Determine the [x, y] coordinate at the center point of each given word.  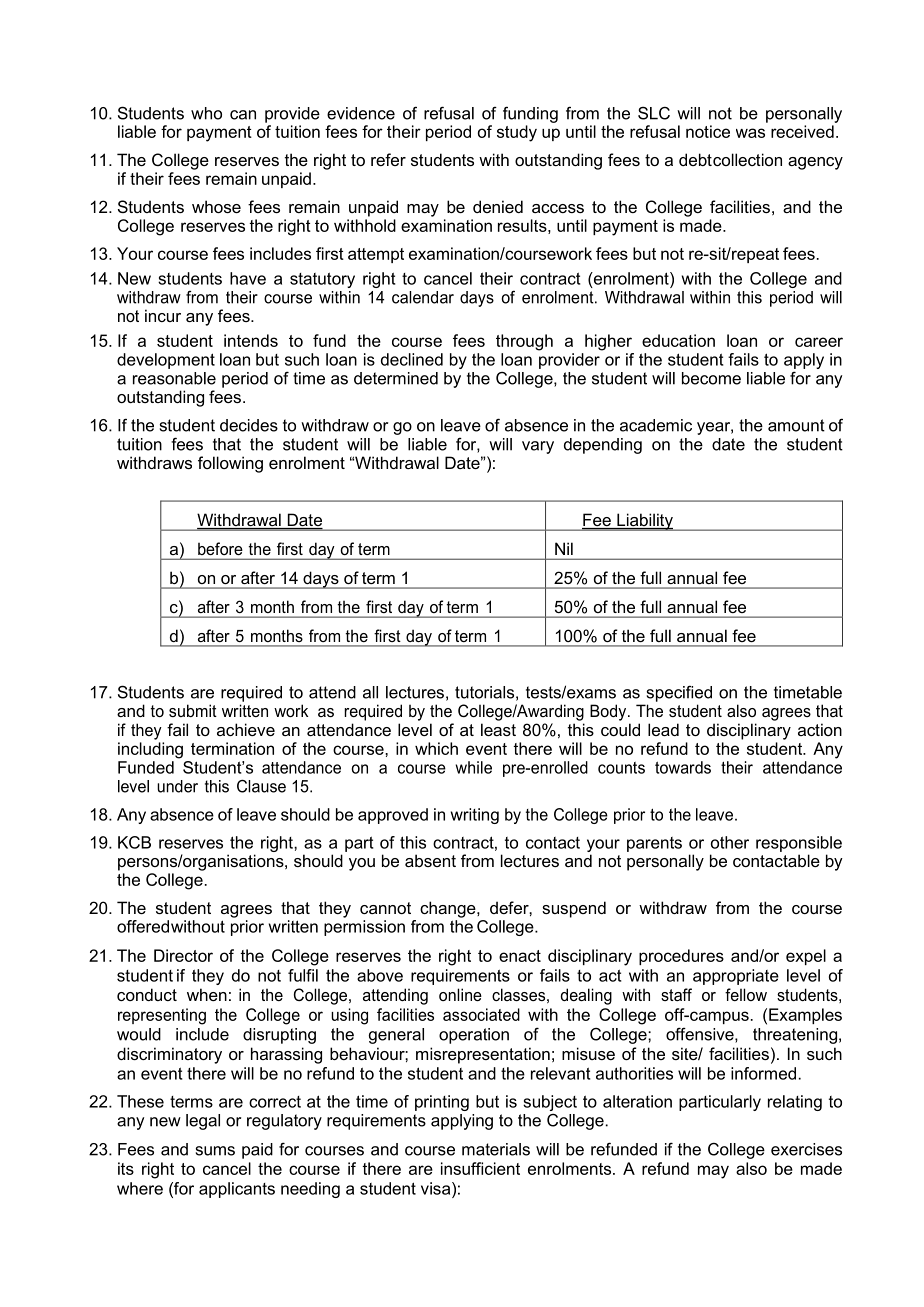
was [750, 133]
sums [215, 1151]
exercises [806, 1149]
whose [216, 206]
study [517, 133]
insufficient [480, 1168]
